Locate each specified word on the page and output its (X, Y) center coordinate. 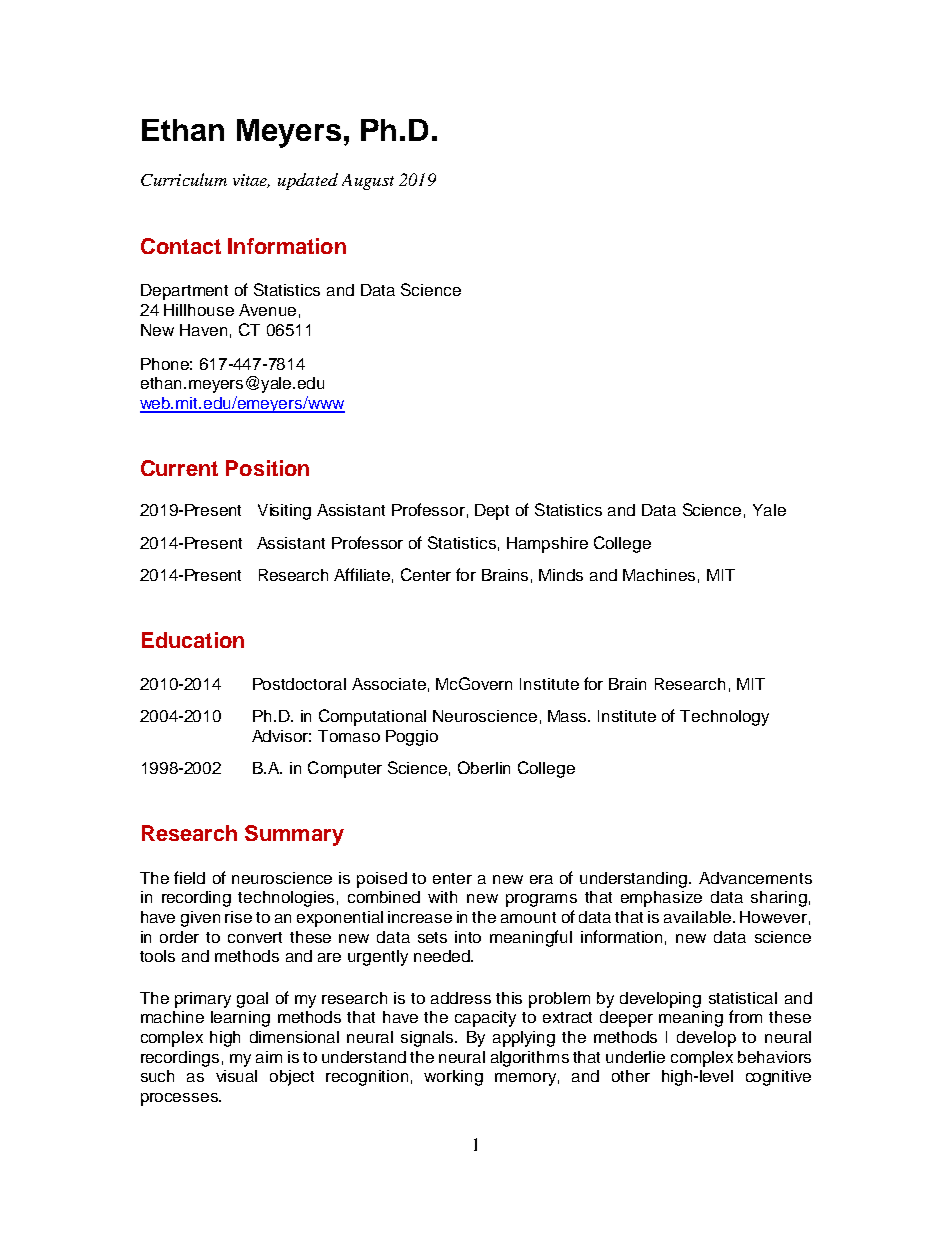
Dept (492, 512)
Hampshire (547, 545)
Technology (724, 718)
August (368, 182)
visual (236, 1076)
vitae (251, 181)
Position (267, 468)
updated (308, 181)
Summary (294, 835)
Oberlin (484, 767)
